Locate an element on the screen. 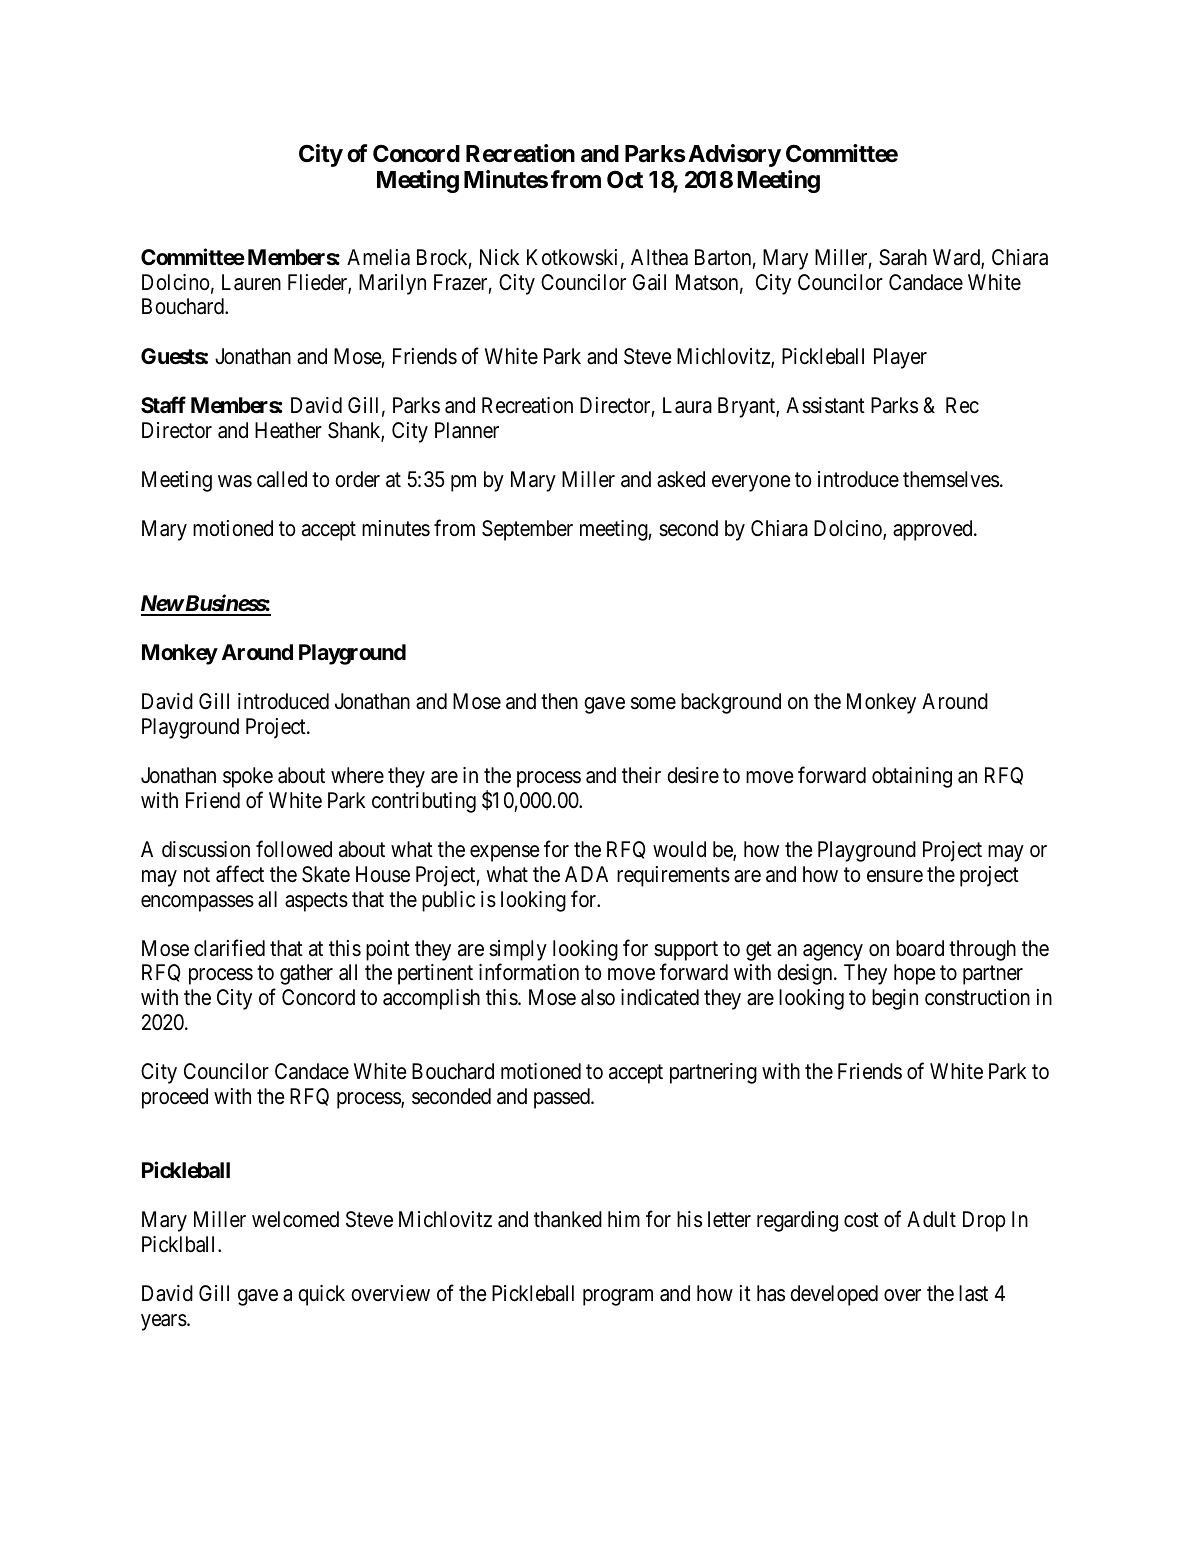  ADA is located at coordinates (586, 874).
